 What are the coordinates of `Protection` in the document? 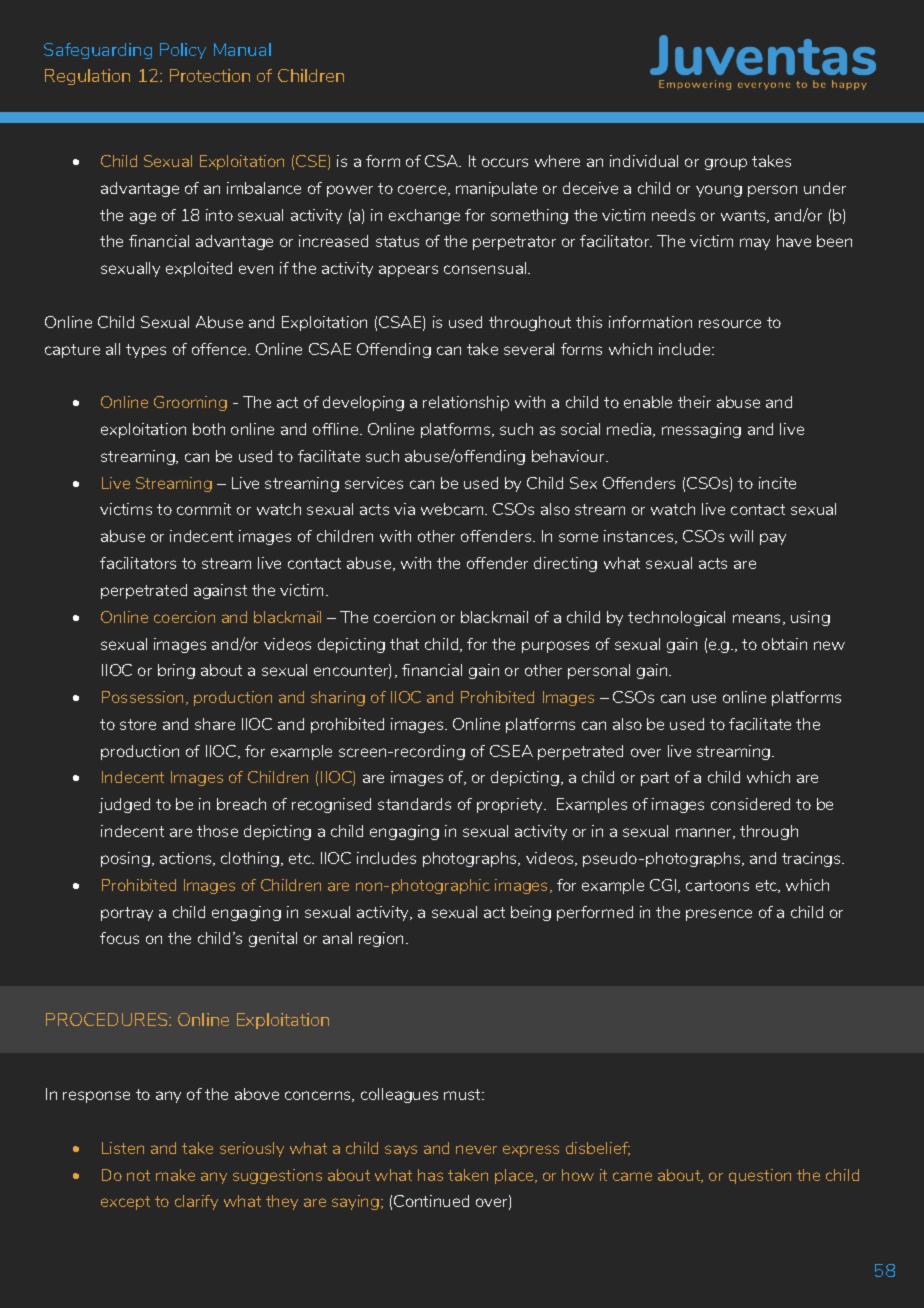 It's located at (210, 75).
